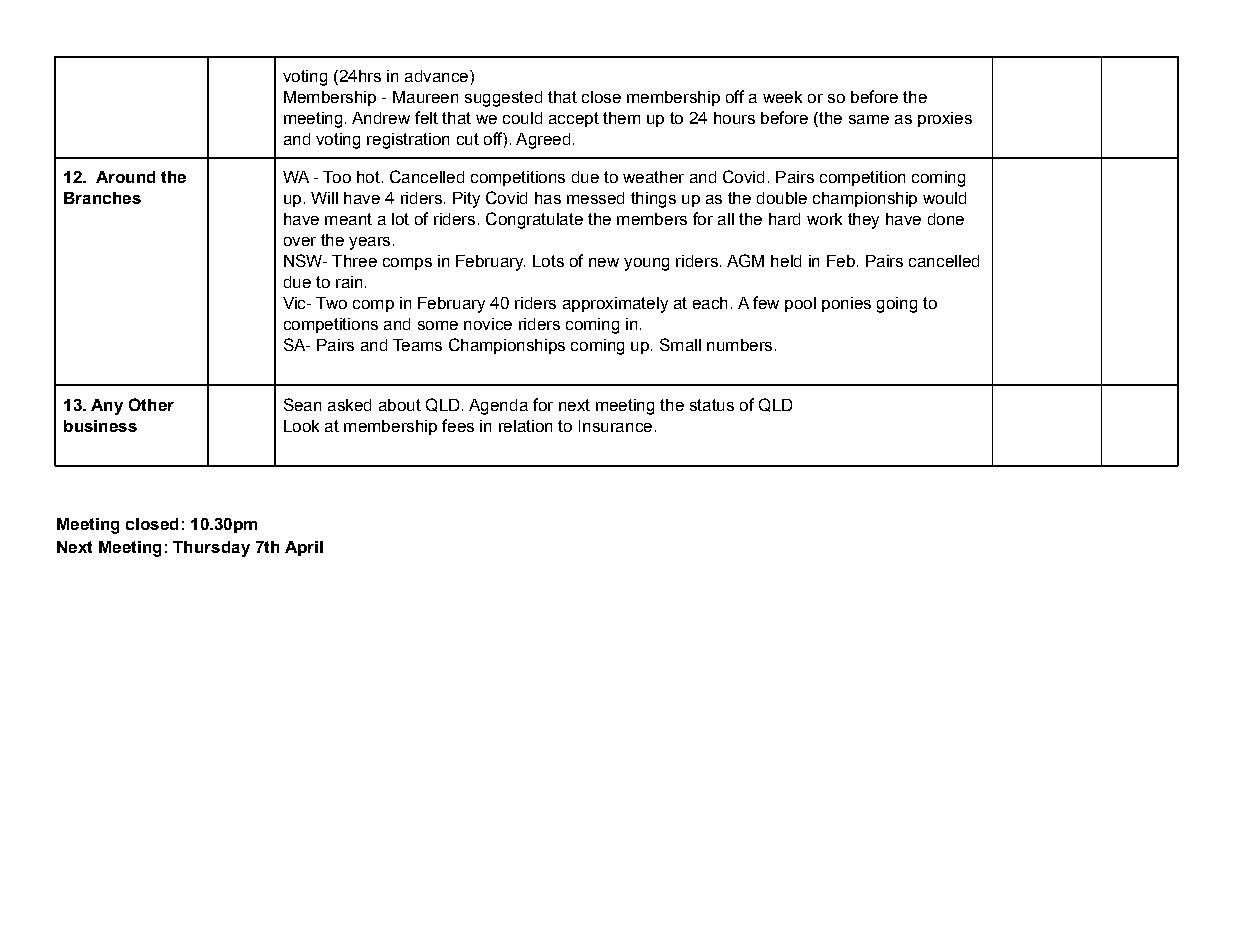  Describe the element at coordinates (211, 549) in the page. I see `Thursday` at that location.
